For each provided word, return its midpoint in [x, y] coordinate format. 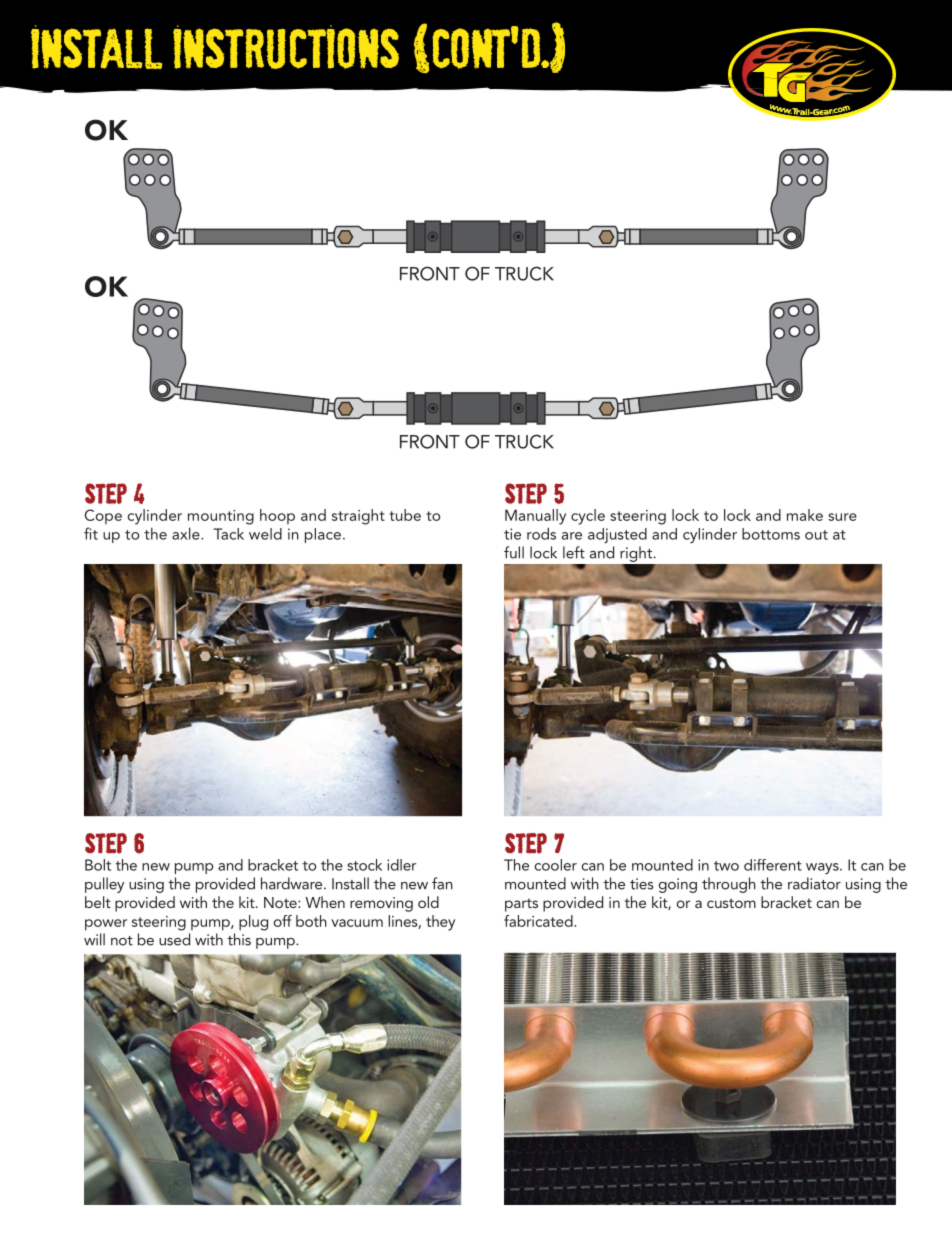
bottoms [771, 534]
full [514, 552]
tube [405, 515]
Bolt [98, 865]
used [174, 939]
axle [187, 533]
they [440, 923]
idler [401, 865]
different [773, 865]
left [574, 552]
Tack [228, 534]
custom [731, 903]
